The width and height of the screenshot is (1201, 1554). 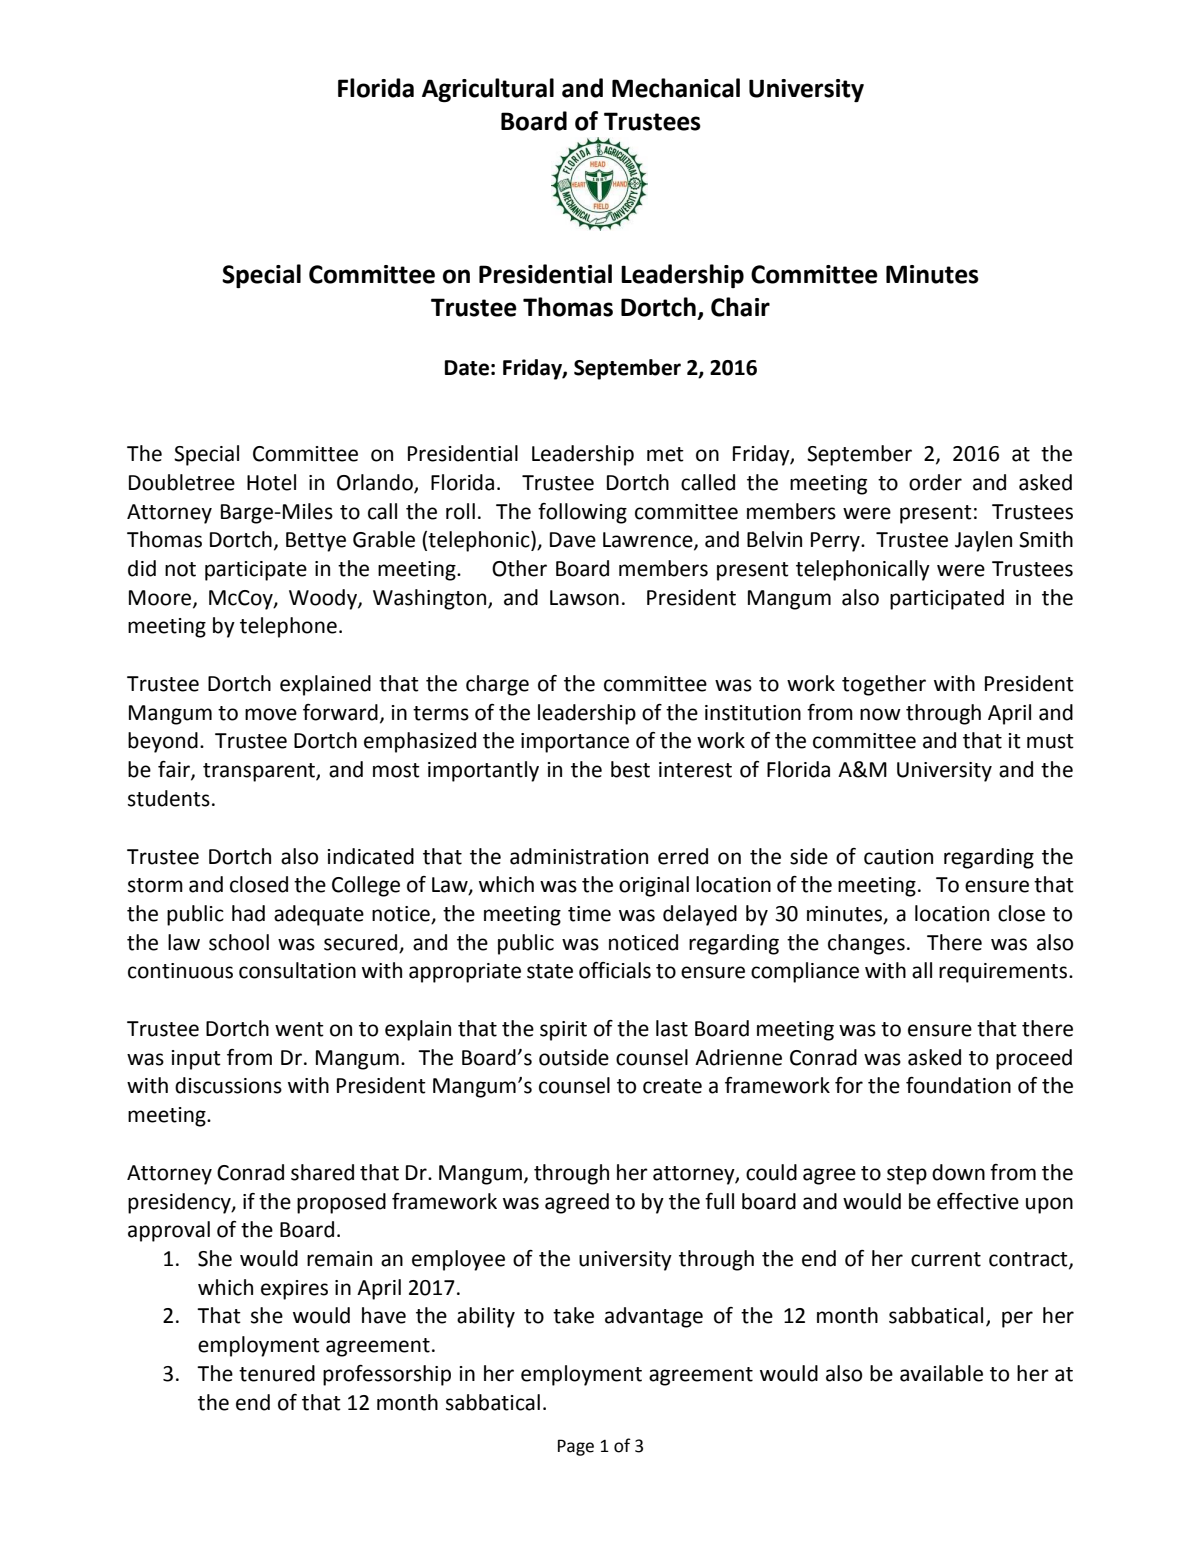 What do you see at coordinates (676, 88) in the screenshot?
I see `Mechanical` at bounding box center [676, 88].
